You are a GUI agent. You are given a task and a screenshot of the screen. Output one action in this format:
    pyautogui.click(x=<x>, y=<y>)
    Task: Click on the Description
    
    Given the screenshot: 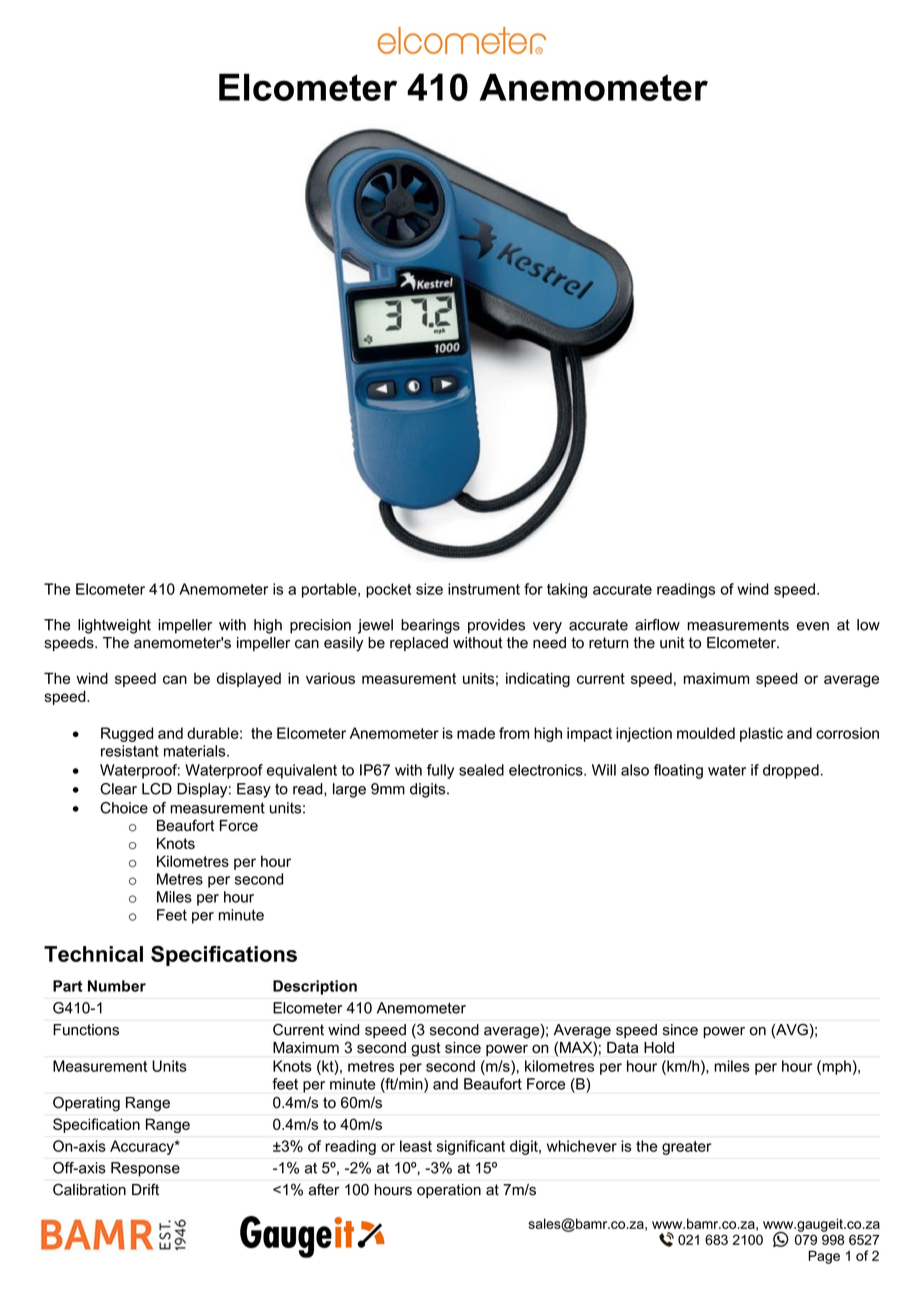 What is the action you would take?
    pyautogui.click(x=315, y=987)
